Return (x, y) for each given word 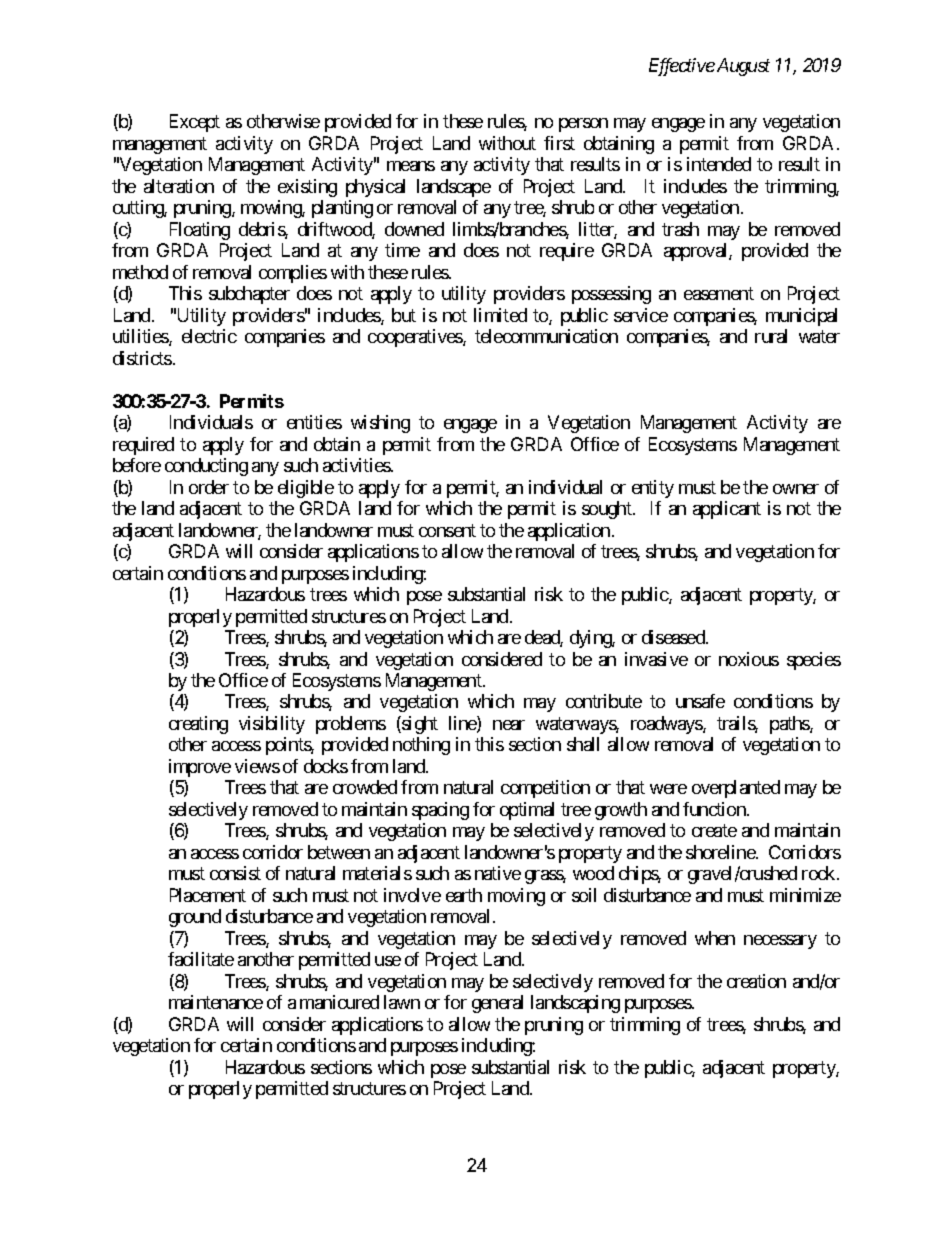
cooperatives (416, 338)
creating (198, 725)
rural (771, 336)
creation (756, 981)
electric (209, 336)
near (509, 725)
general (497, 1004)
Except (195, 123)
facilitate (201, 959)
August (743, 67)
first (559, 143)
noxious (749, 659)
